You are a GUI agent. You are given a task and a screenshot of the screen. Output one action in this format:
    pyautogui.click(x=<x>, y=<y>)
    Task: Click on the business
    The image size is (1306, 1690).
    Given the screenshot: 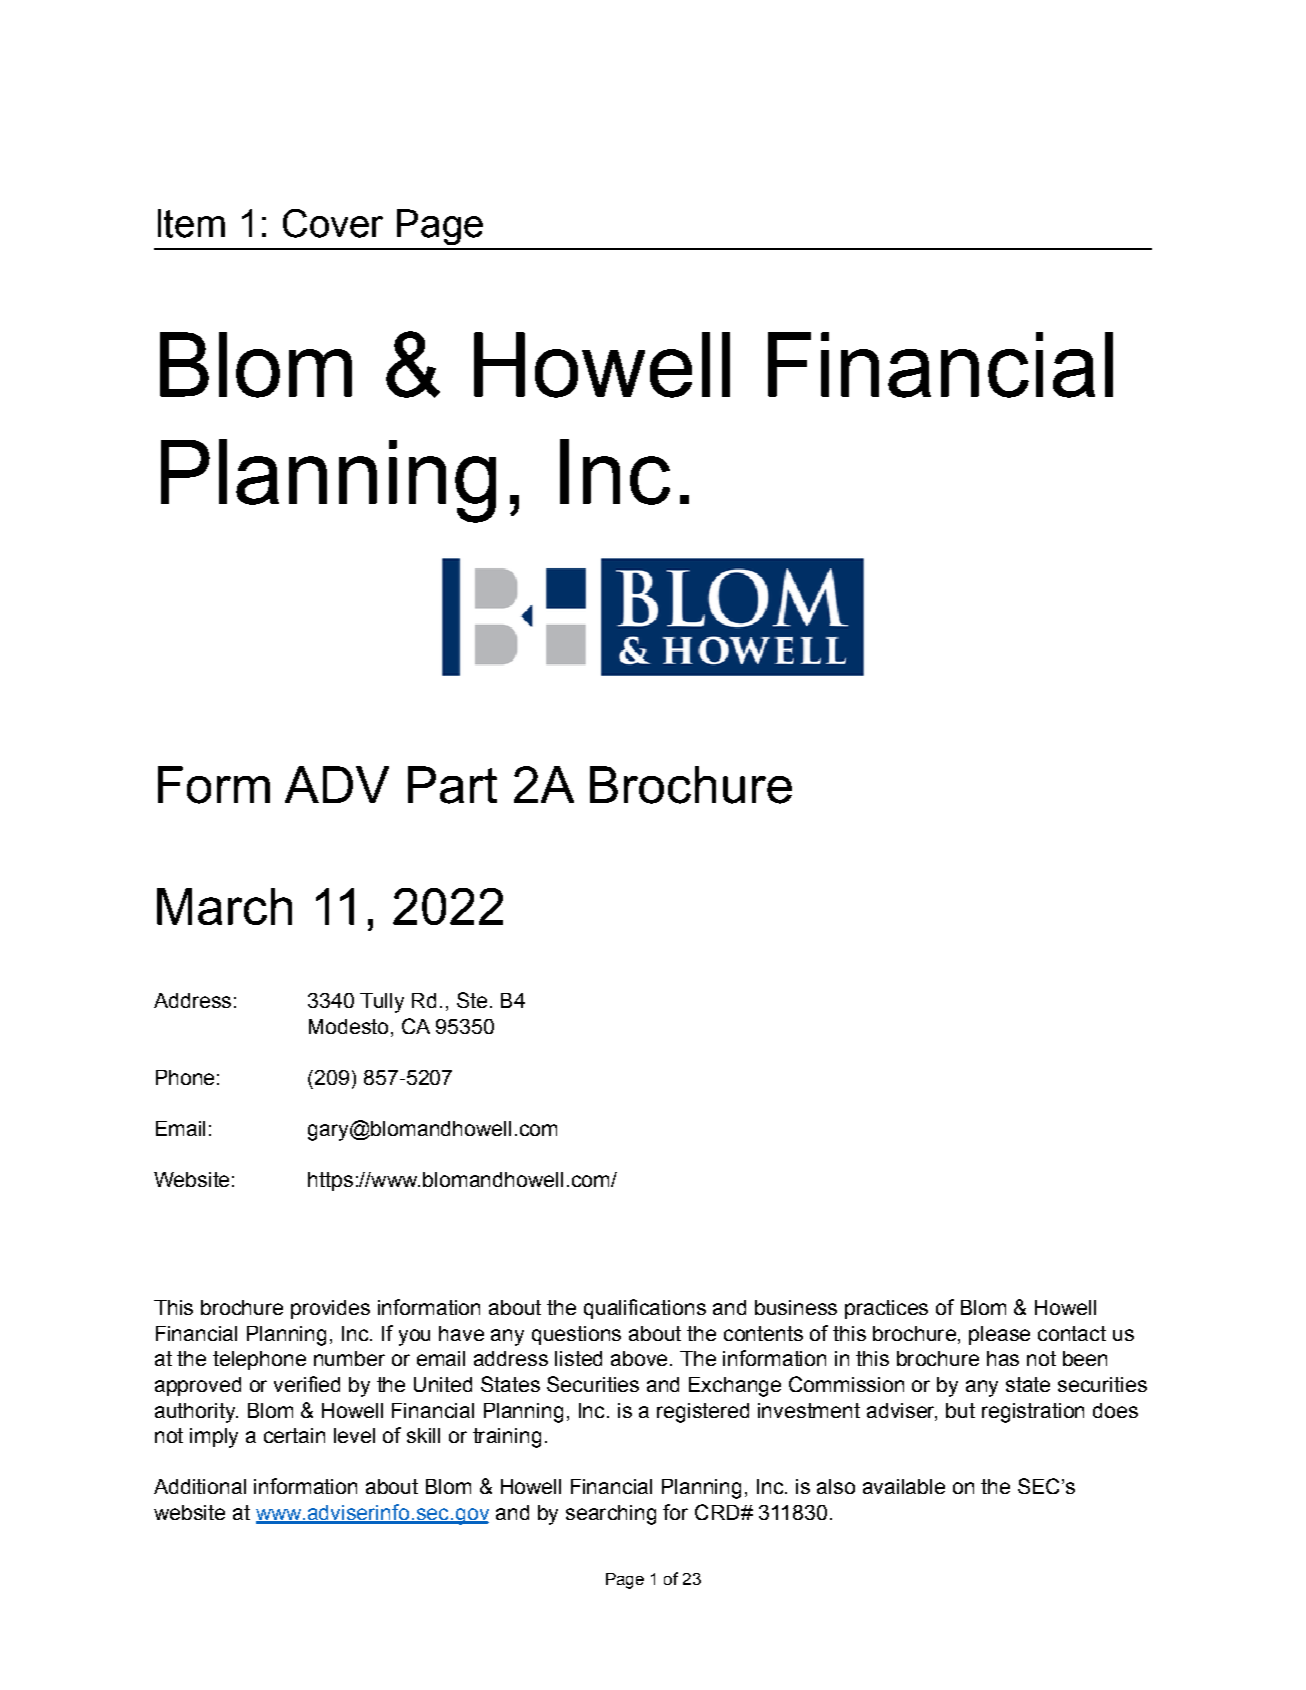 What is the action you would take?
    pyautogui.click(x=796, y=1307)
